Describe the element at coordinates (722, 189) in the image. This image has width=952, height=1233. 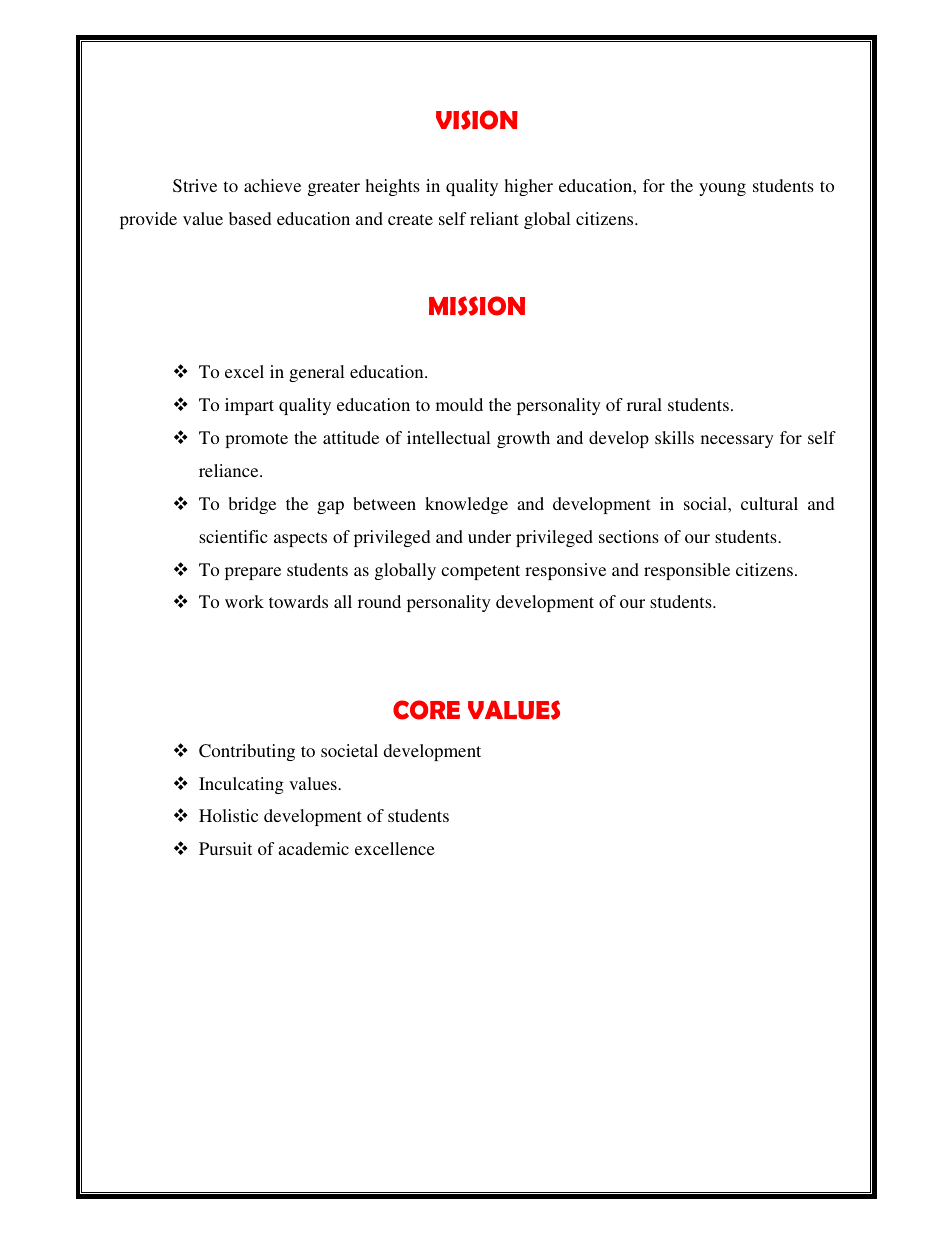
I see `young` at that location.
